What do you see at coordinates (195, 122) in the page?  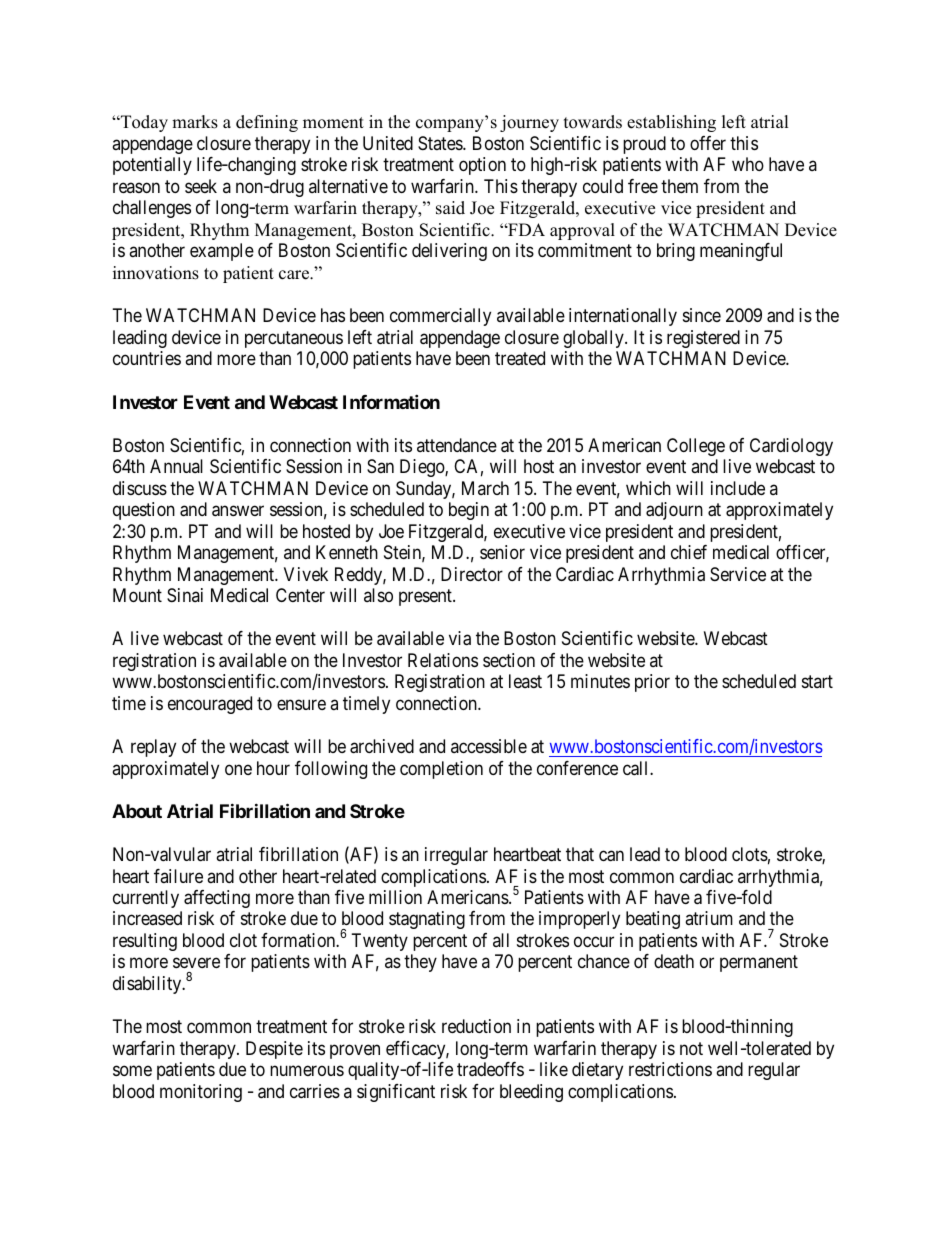 I see `marks` at bounding box center [195, 122].
